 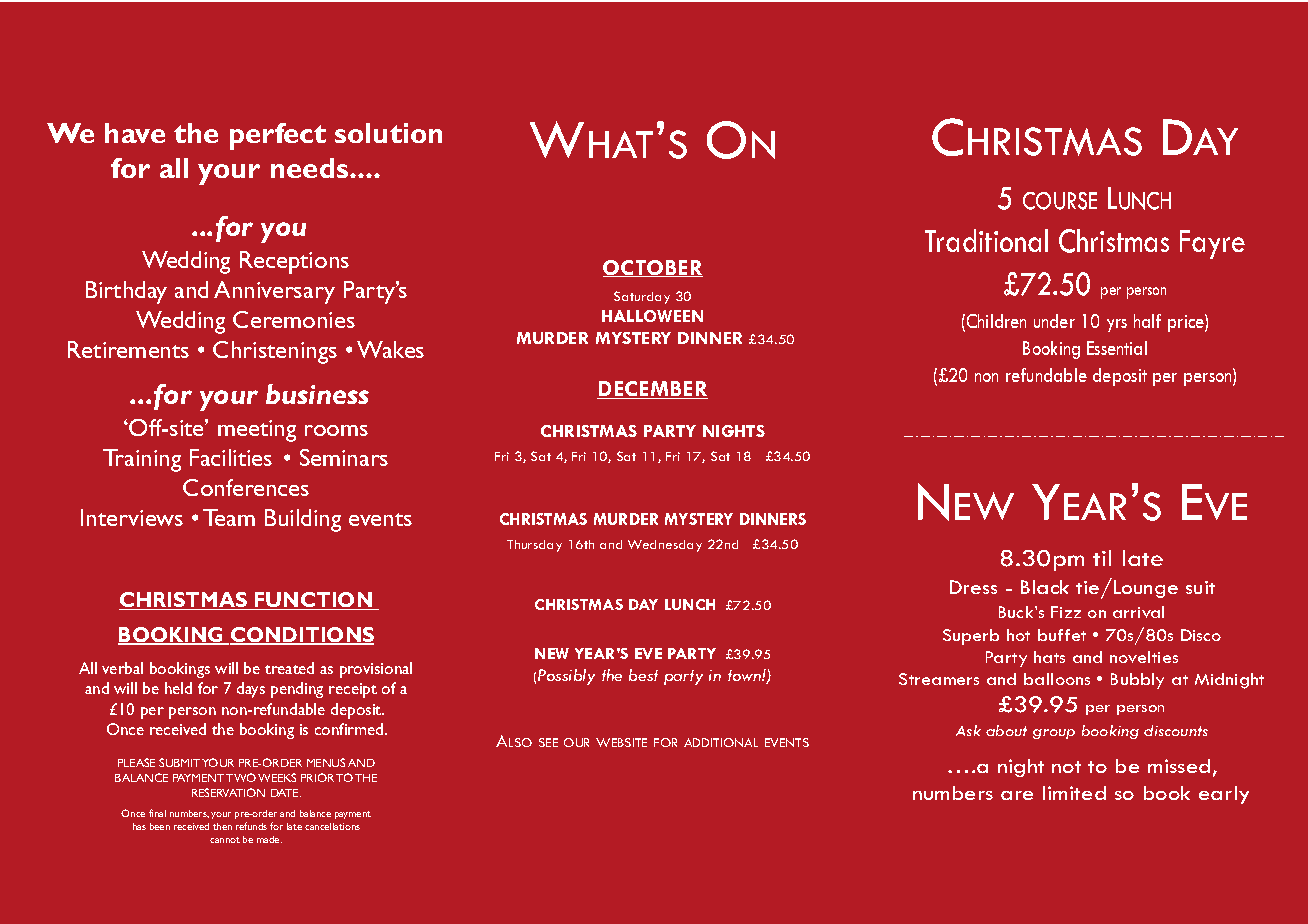 I want to click on treated, so click(x=289, y=668).
